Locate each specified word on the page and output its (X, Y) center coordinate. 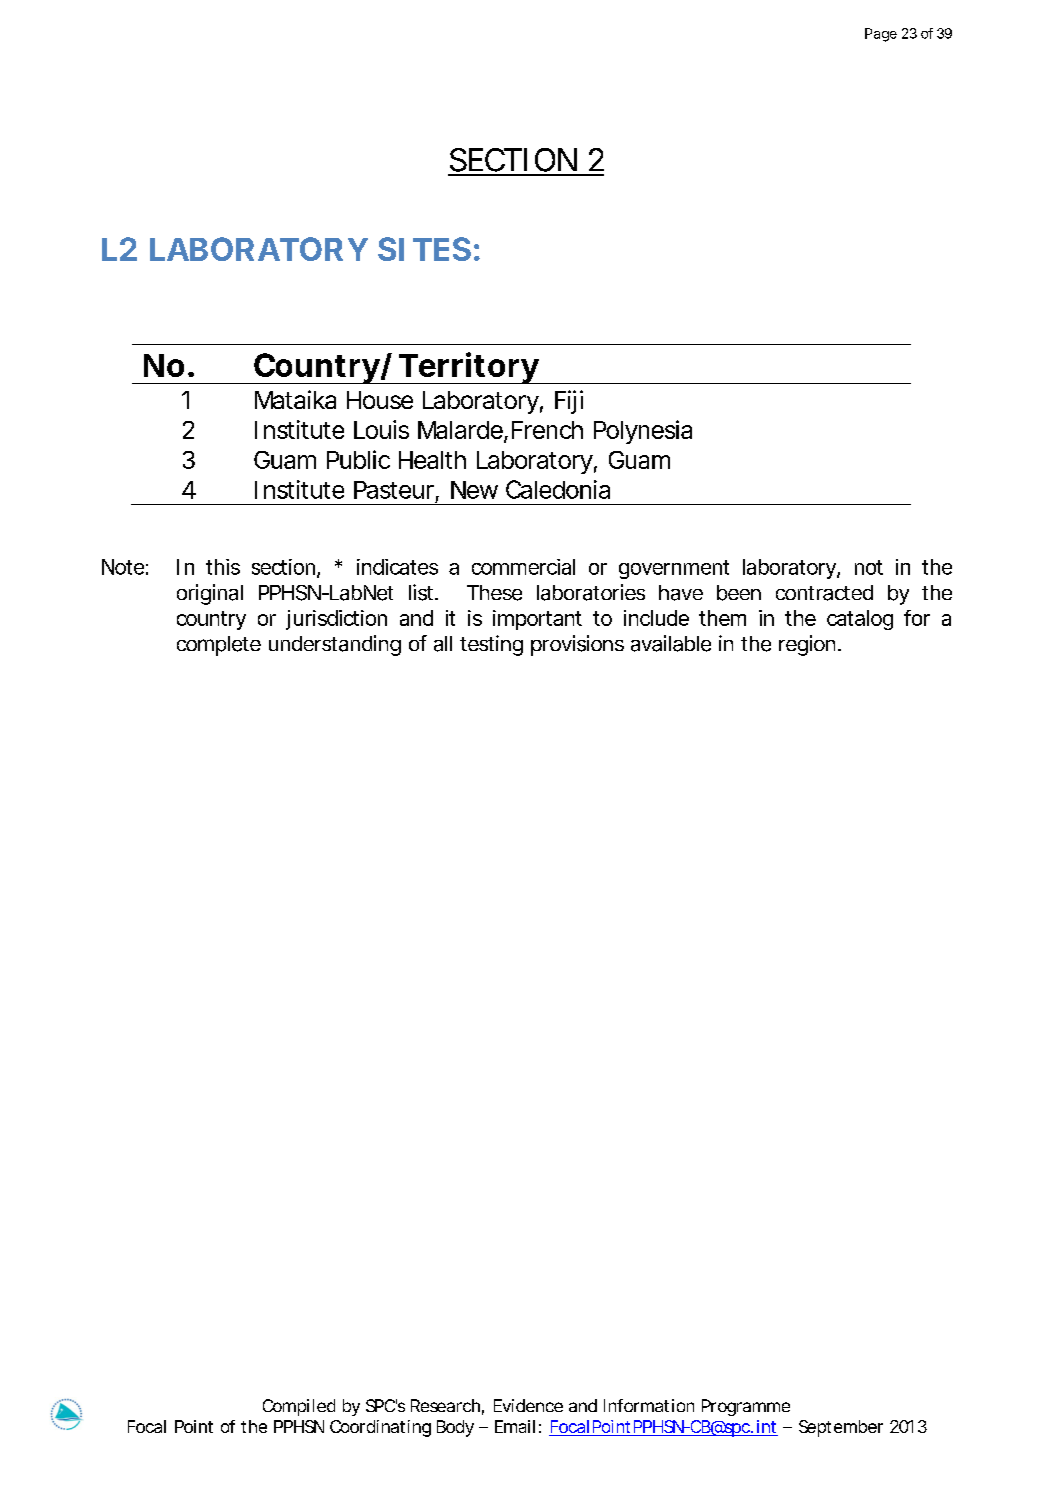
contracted (824, 593)
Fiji (569, 402)
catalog (860, 620)
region (807, 645)
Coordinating (380, 1428)
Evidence (528, 1405)
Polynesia (643, 432)
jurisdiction (336, 620)
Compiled (299, 1407)
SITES (424, 249)
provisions (577, 645)
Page (881, 35)
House (380, 400)
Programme (746, 1407)
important (537, 620)
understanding (335, 645)
